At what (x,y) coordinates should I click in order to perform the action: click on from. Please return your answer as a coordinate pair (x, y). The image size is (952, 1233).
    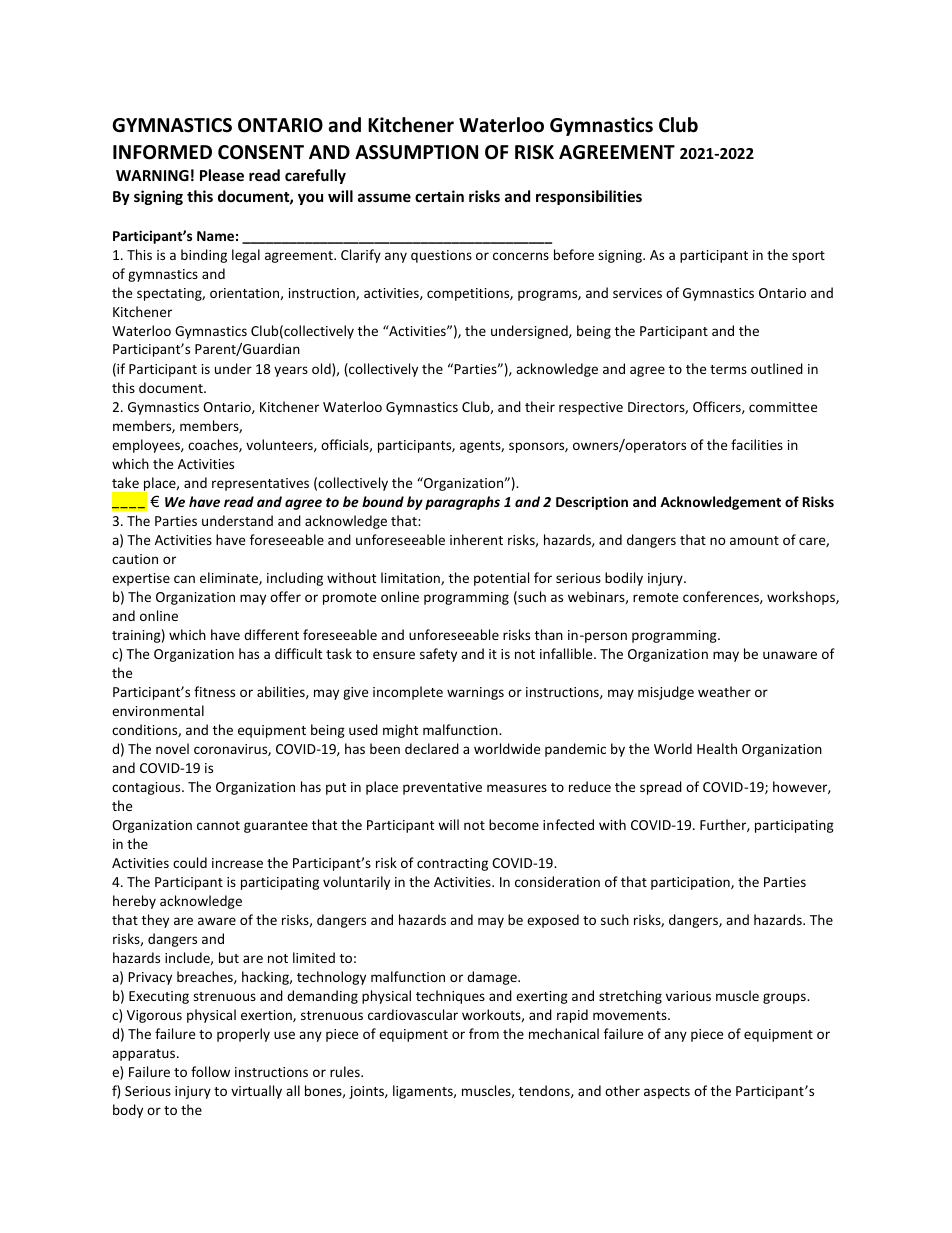
    Looking at the image, I should click on (484, 1033).
